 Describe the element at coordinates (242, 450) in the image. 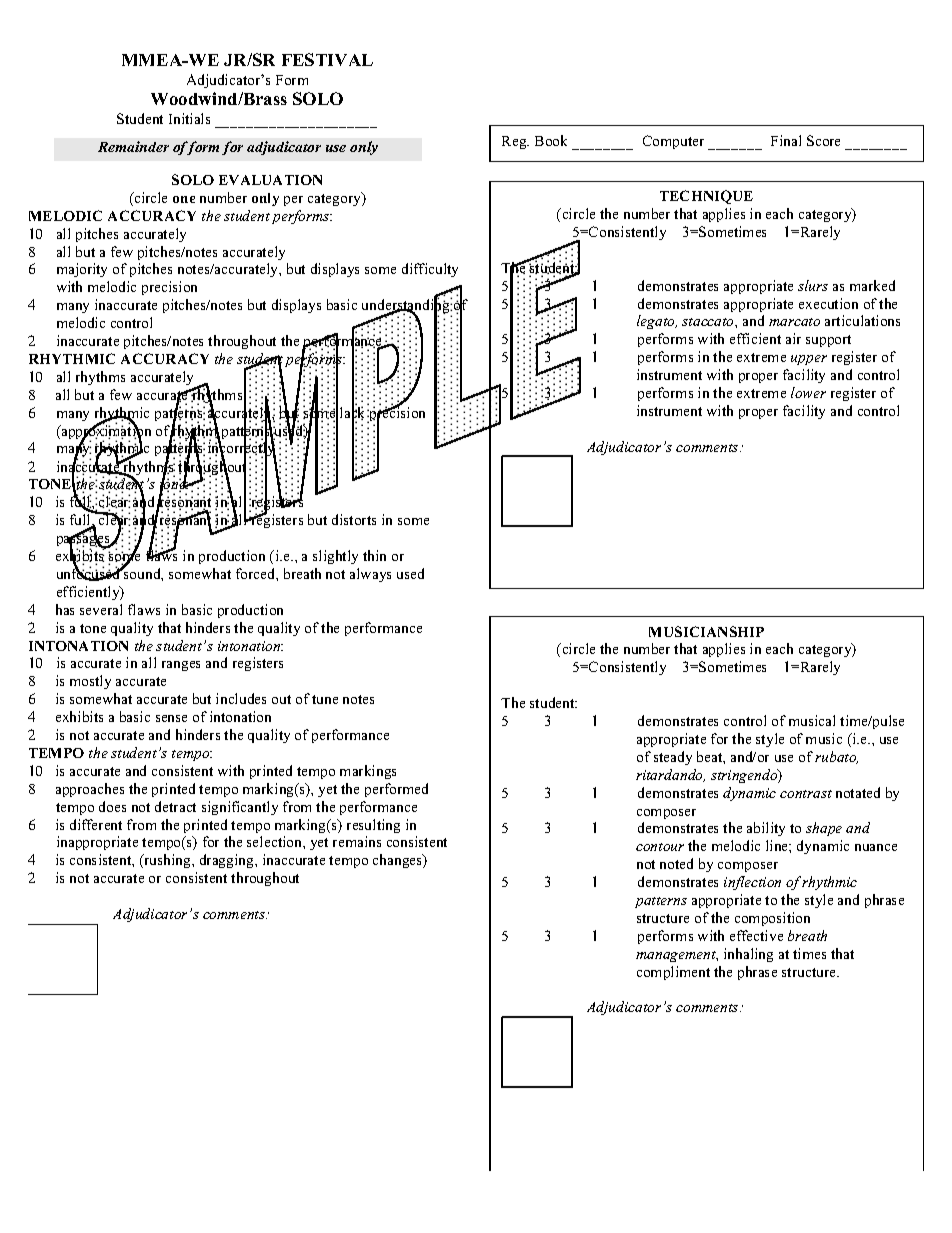

I see `incorrectly` at that location.
